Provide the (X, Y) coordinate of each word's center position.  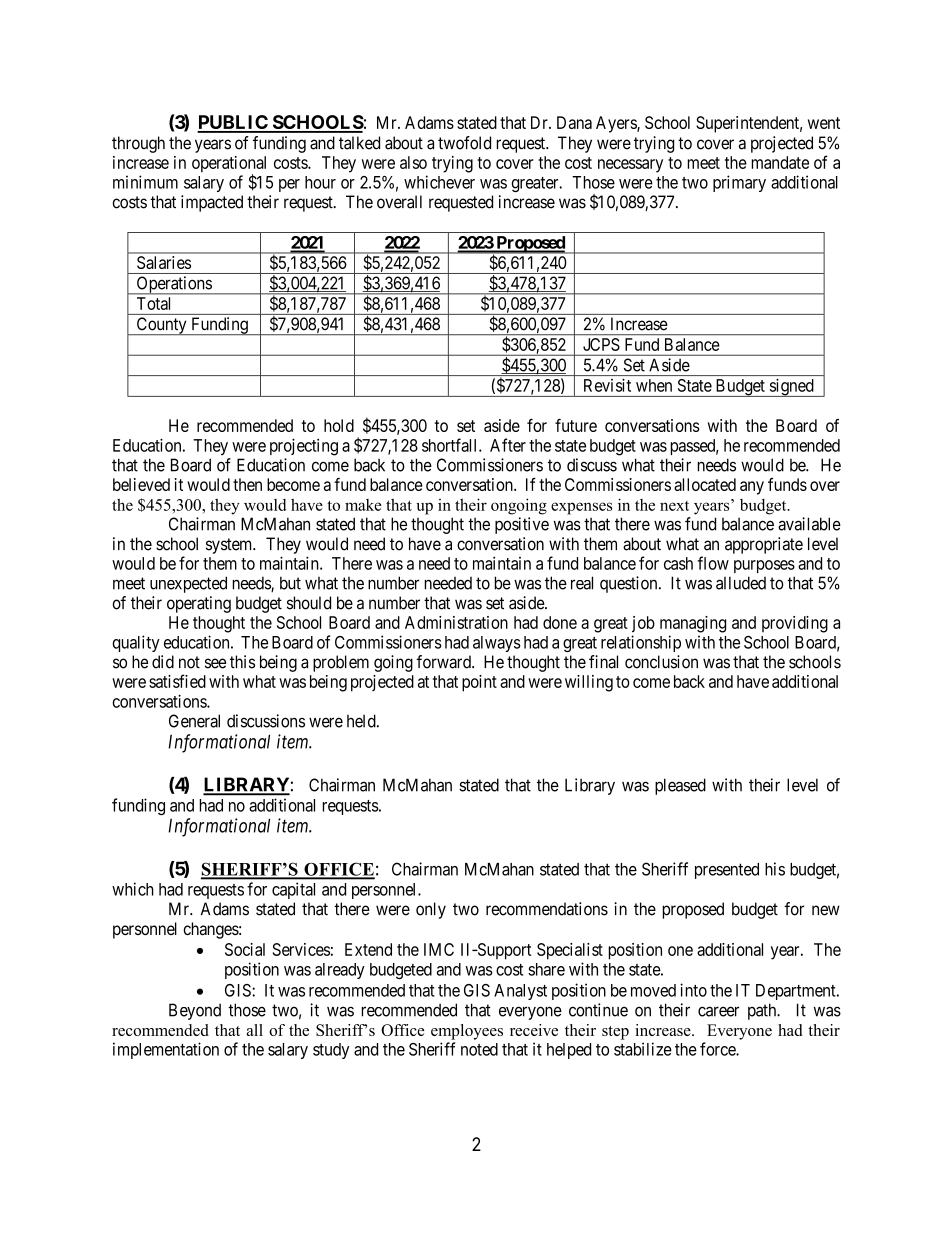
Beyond (195, 1011)
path (763, 1011)
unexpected (188, 584)
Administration (456, 622)
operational (229, 165)
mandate (780, 162)
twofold (464, 143)
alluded (741, 583)
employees (467, 1032)
